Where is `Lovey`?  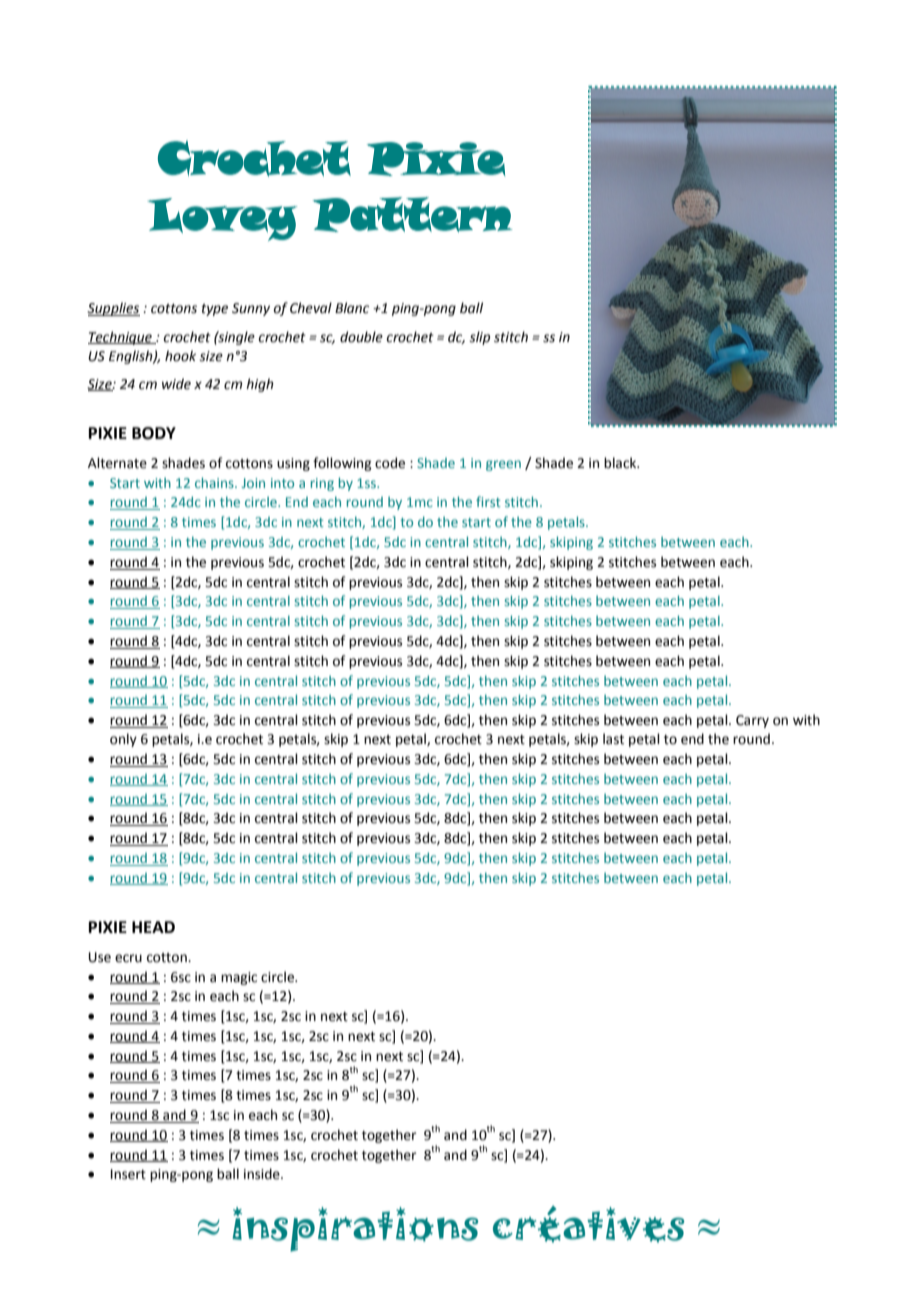
Lovey is located at coordinates (222, 219).
